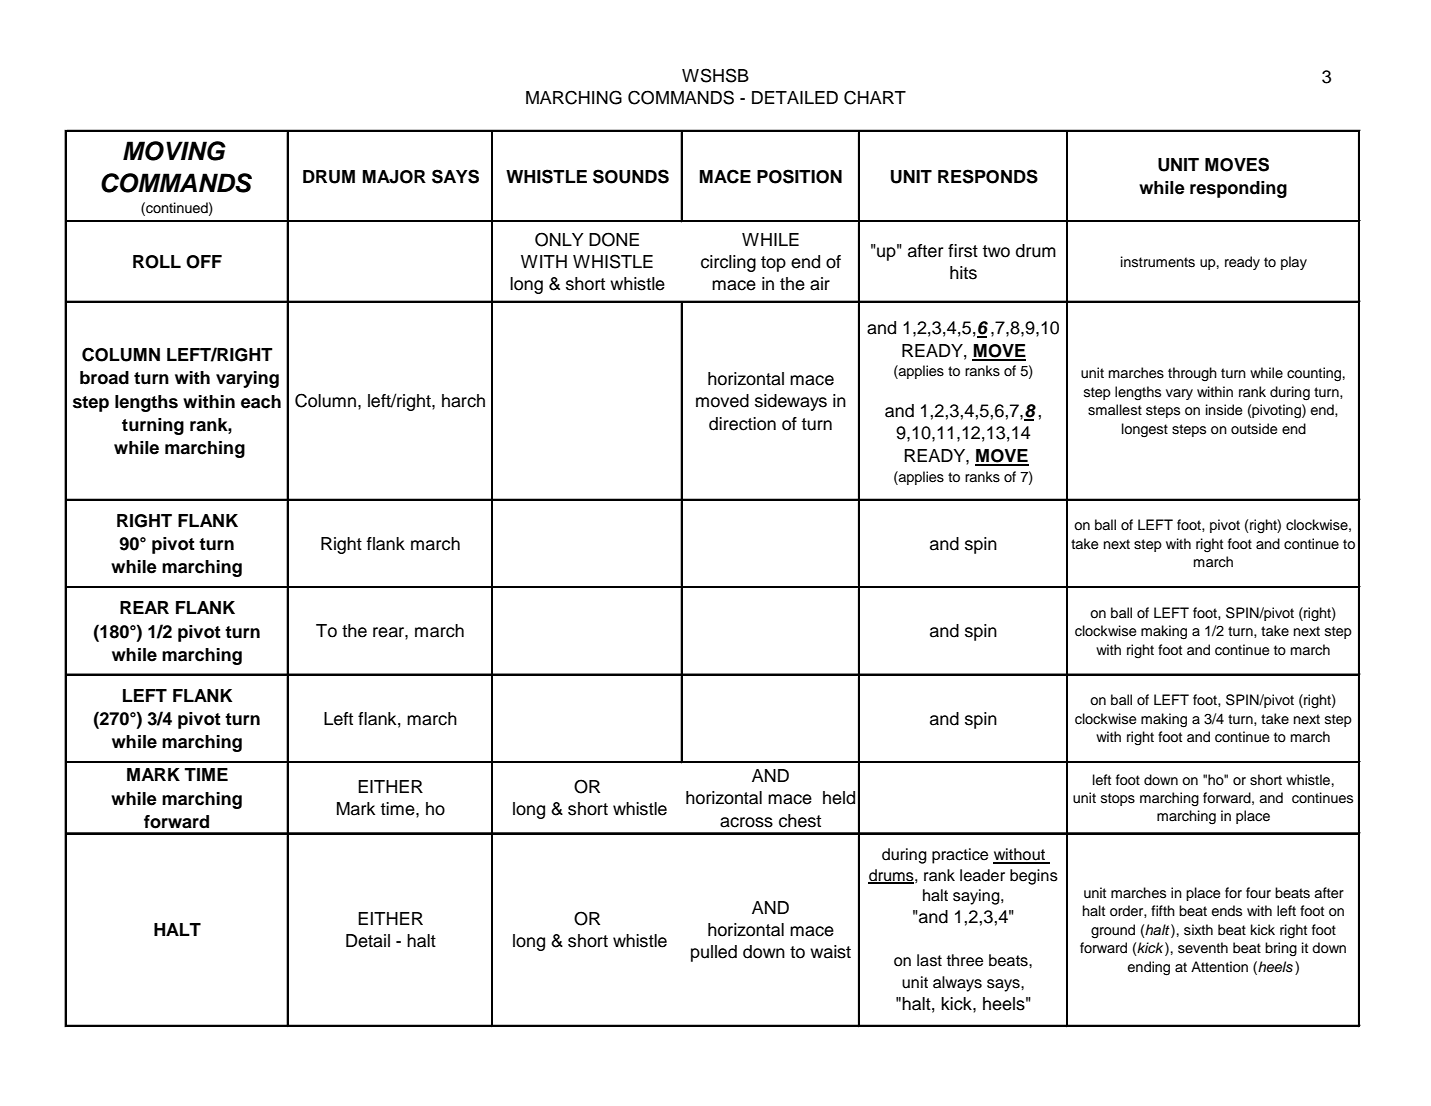  Describe the element at coordinates (631, 176) in the document. I see `SOUNDS` at that location.
